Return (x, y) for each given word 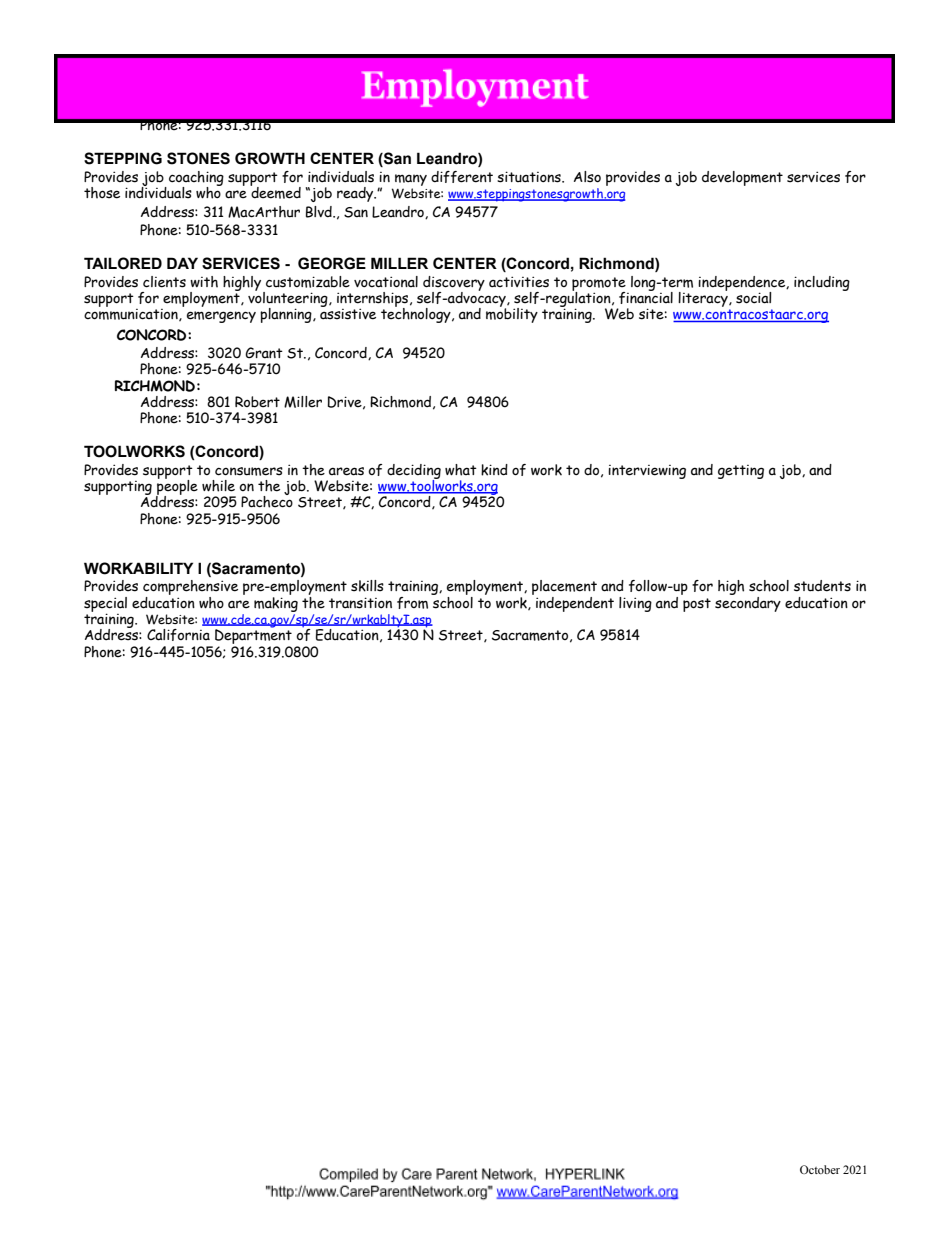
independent (575, 604)
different (462, 177)
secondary (748, 603)
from (412, 603)
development (742, 178)
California (178, 635)
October (820, 1169)
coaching (196, 179)
